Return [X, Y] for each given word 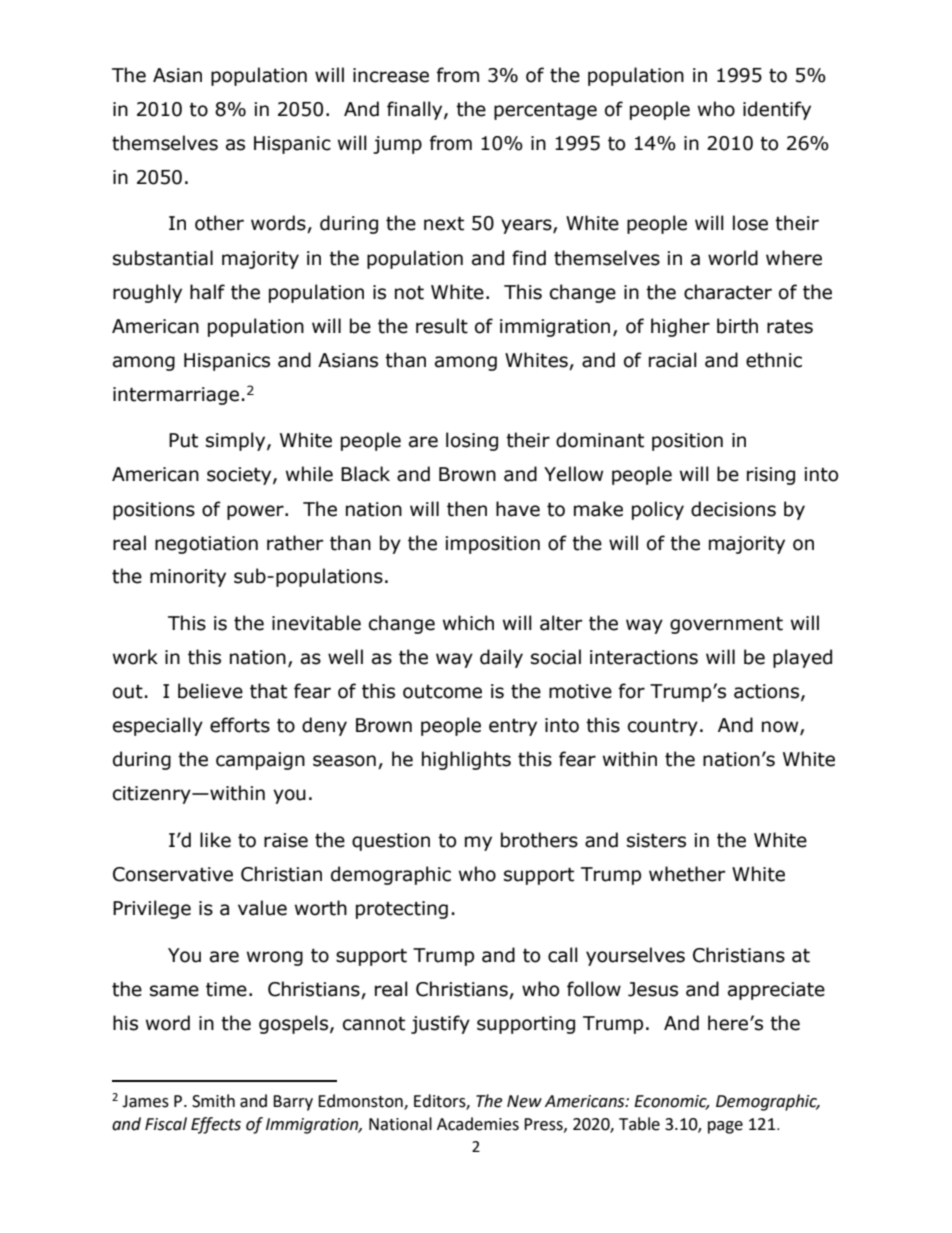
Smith [213, 1101]
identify [777, 110]
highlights [466, 760]
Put [183, 440]
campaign [260, 761]
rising [771, 476]
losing [472, 441]
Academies [478, 1124]
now [781, 728]
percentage [545, 111]
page [725, 1127]
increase [391, 75]
